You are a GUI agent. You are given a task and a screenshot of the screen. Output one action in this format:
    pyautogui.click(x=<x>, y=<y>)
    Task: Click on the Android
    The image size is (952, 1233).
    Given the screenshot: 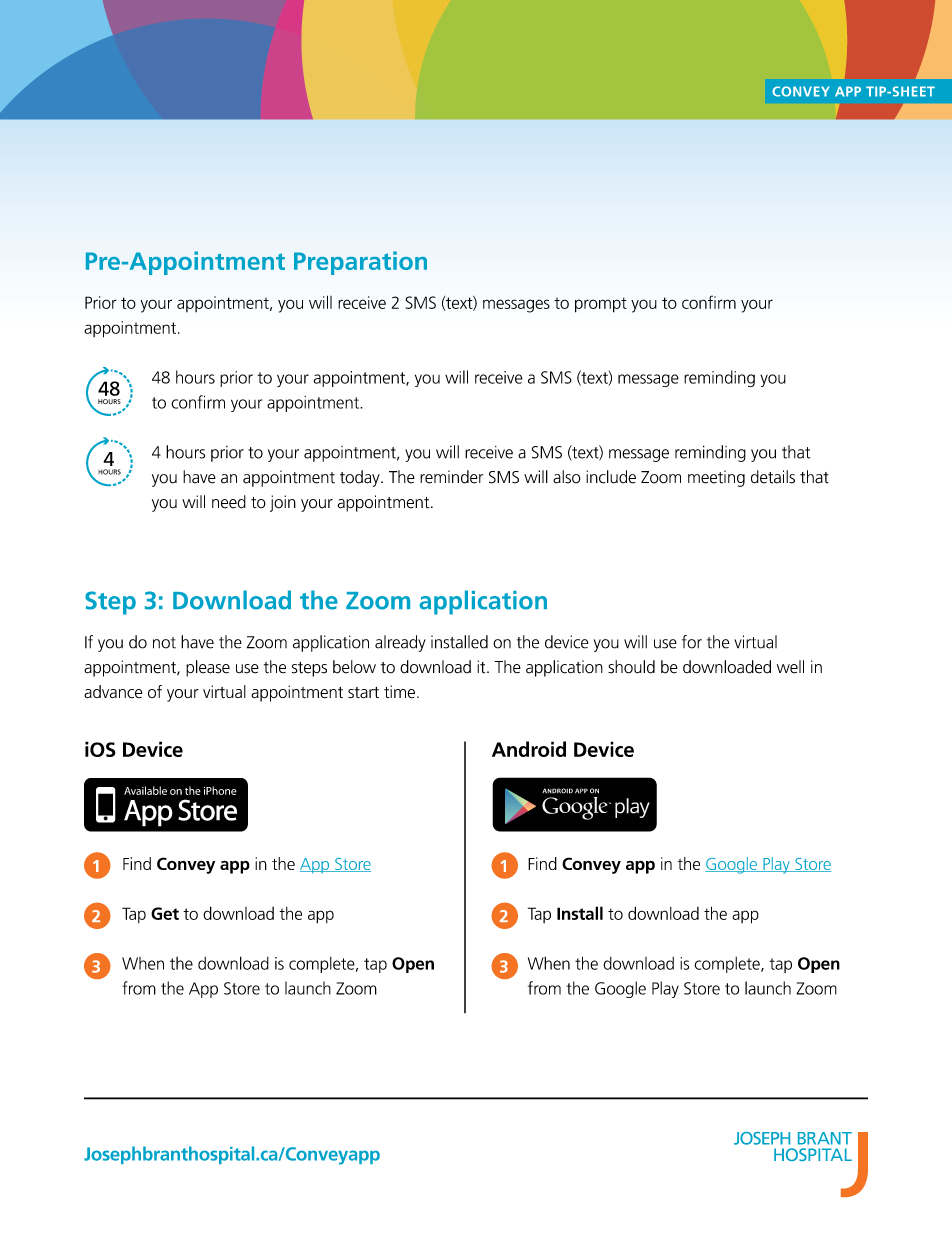 What is the action you would take?
    pyautogui.click(x=529, y=749)
